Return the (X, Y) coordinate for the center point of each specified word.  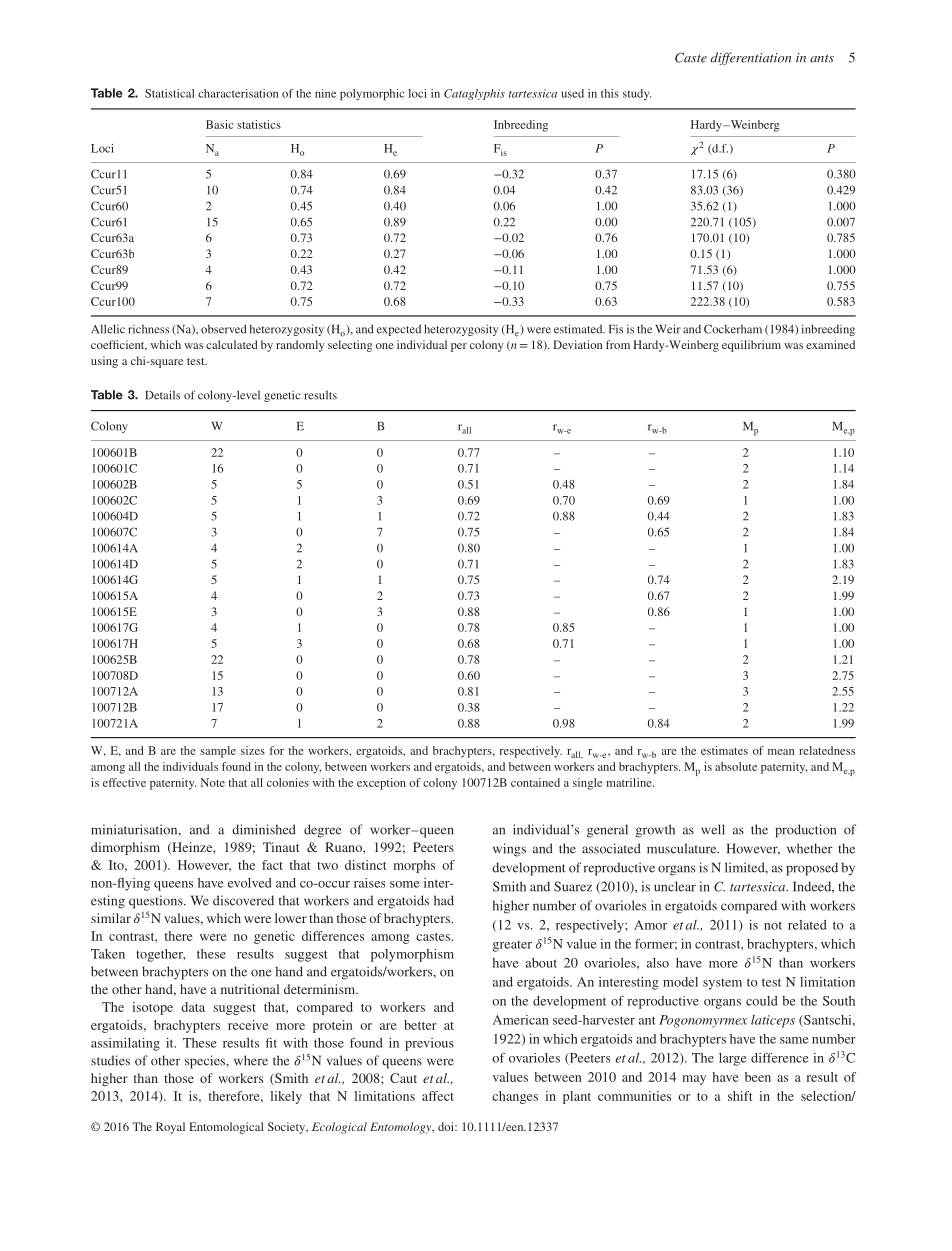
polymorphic (372, 95)
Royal (170, 1128)
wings (509, 850)
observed (224, 329)
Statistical (170, 93)
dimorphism (125, 848)
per (459, 347)
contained (535, 782)
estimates (724, 750)
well (713, 829)
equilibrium (751, 346)
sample (218, 752)
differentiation (751, 58)
